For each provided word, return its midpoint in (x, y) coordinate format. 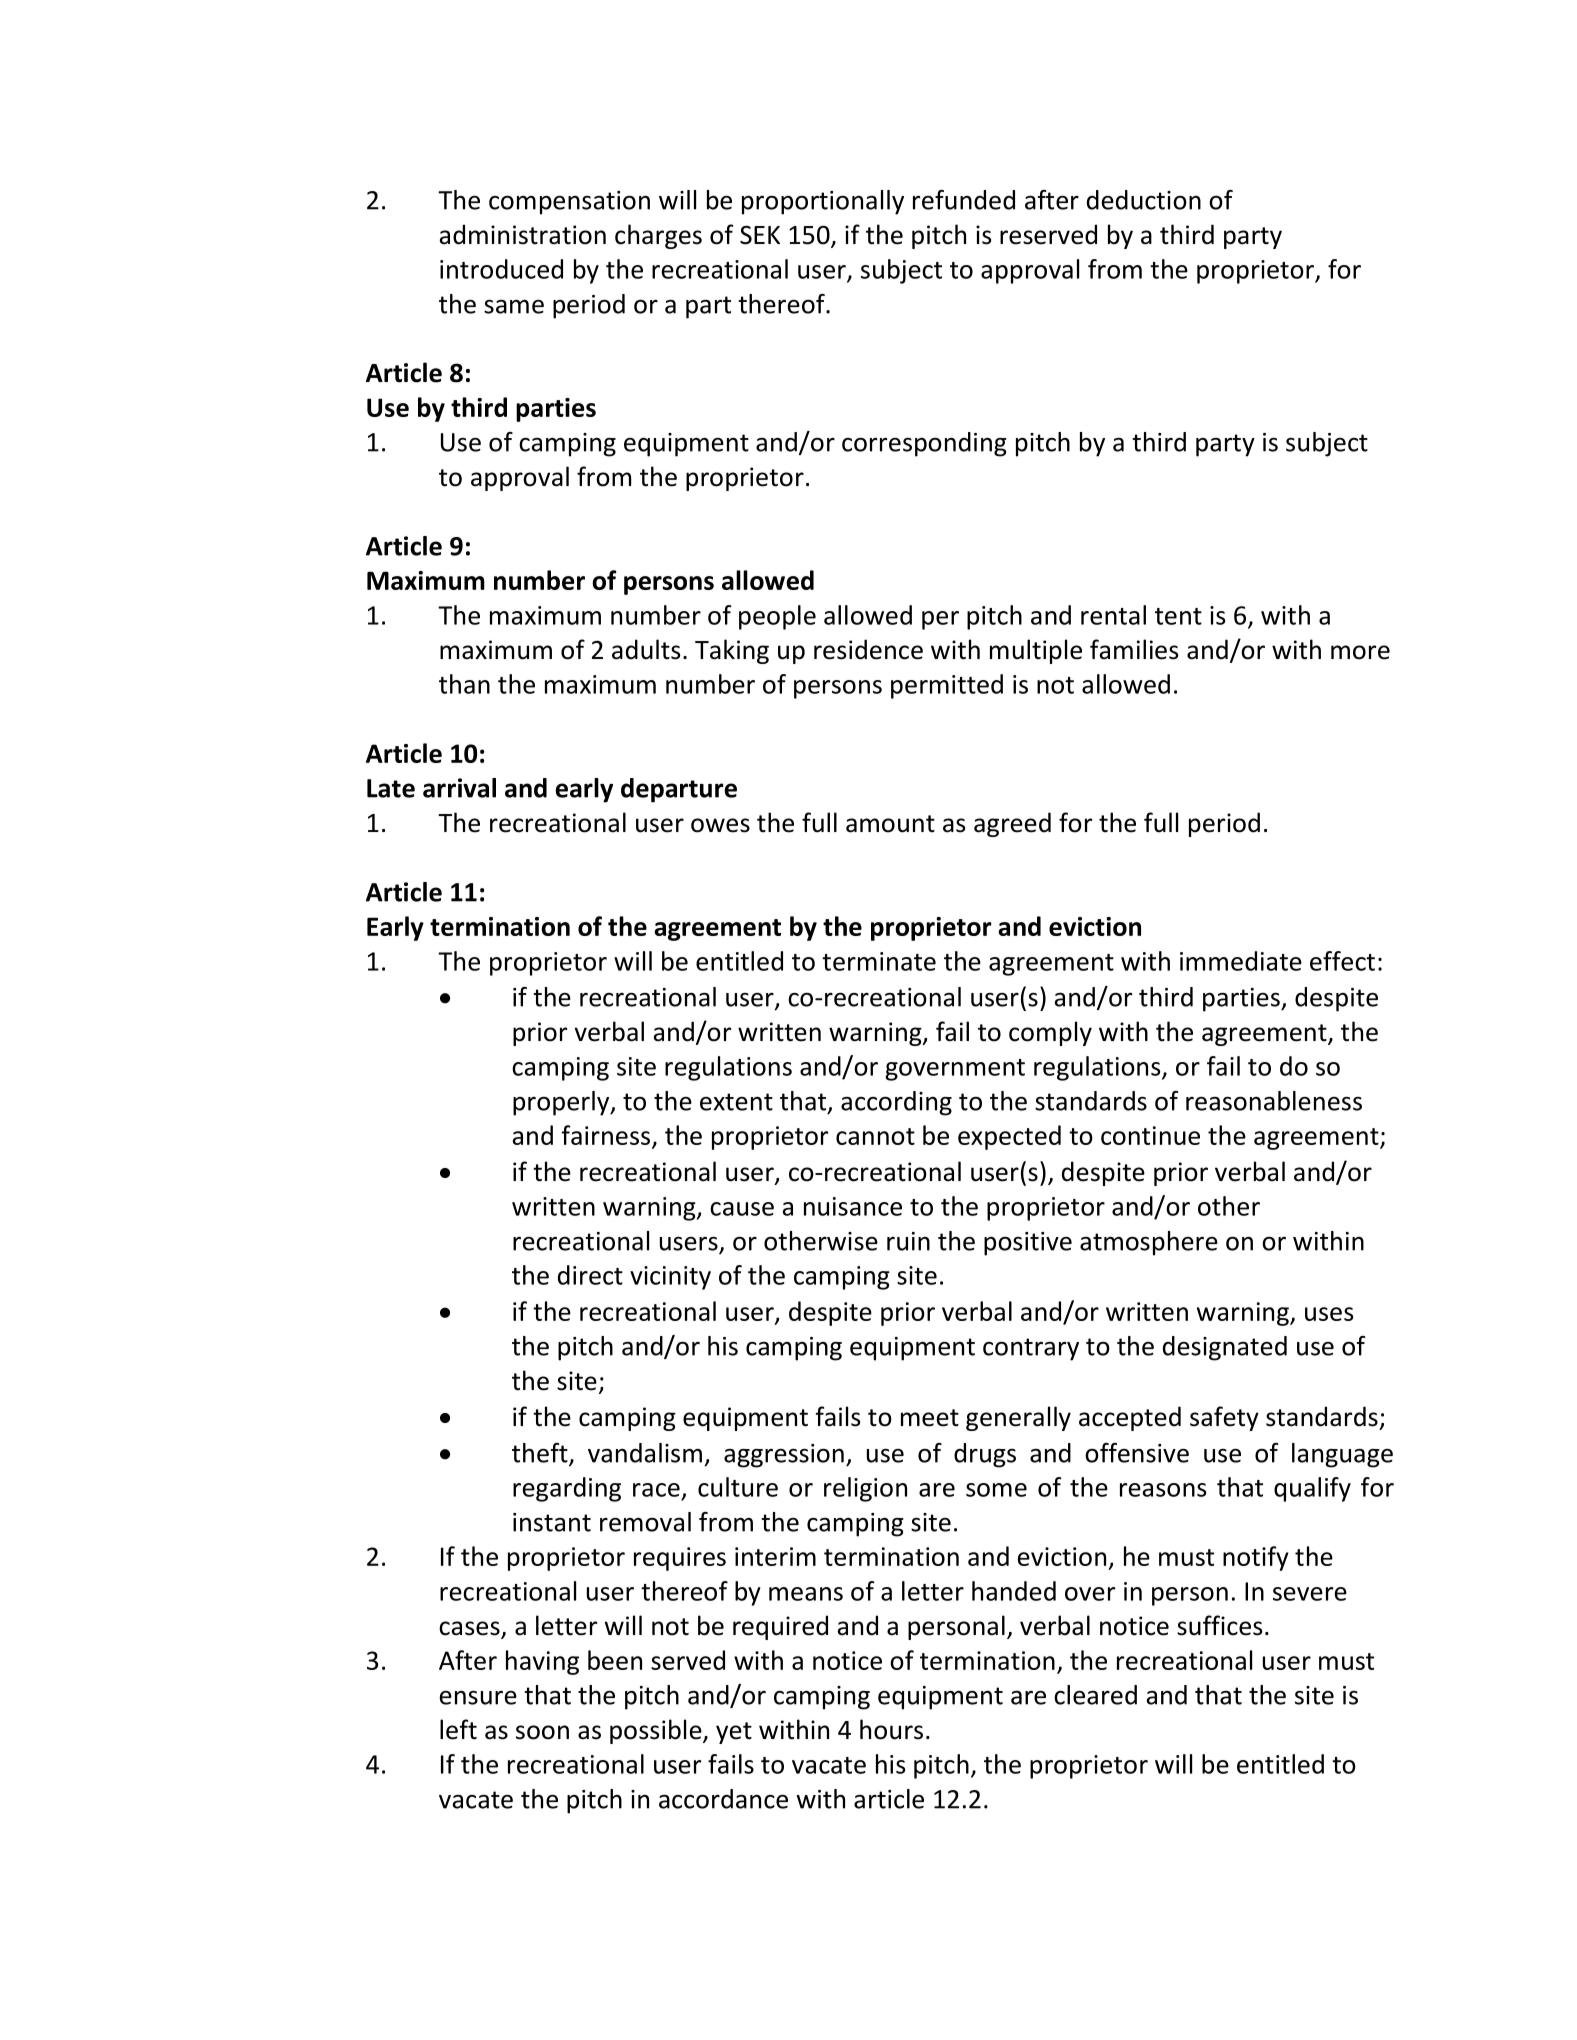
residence (868, 649)
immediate (1241, 961)
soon (542, 1732)
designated (1225, 1348)
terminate (879, 961)
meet (930, 1418)
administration (522, 234)
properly (562, 1103)
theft (541, 1454)
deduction (1144, 200)
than (464, 684)
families (1134, 649)
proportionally (823, 202)
